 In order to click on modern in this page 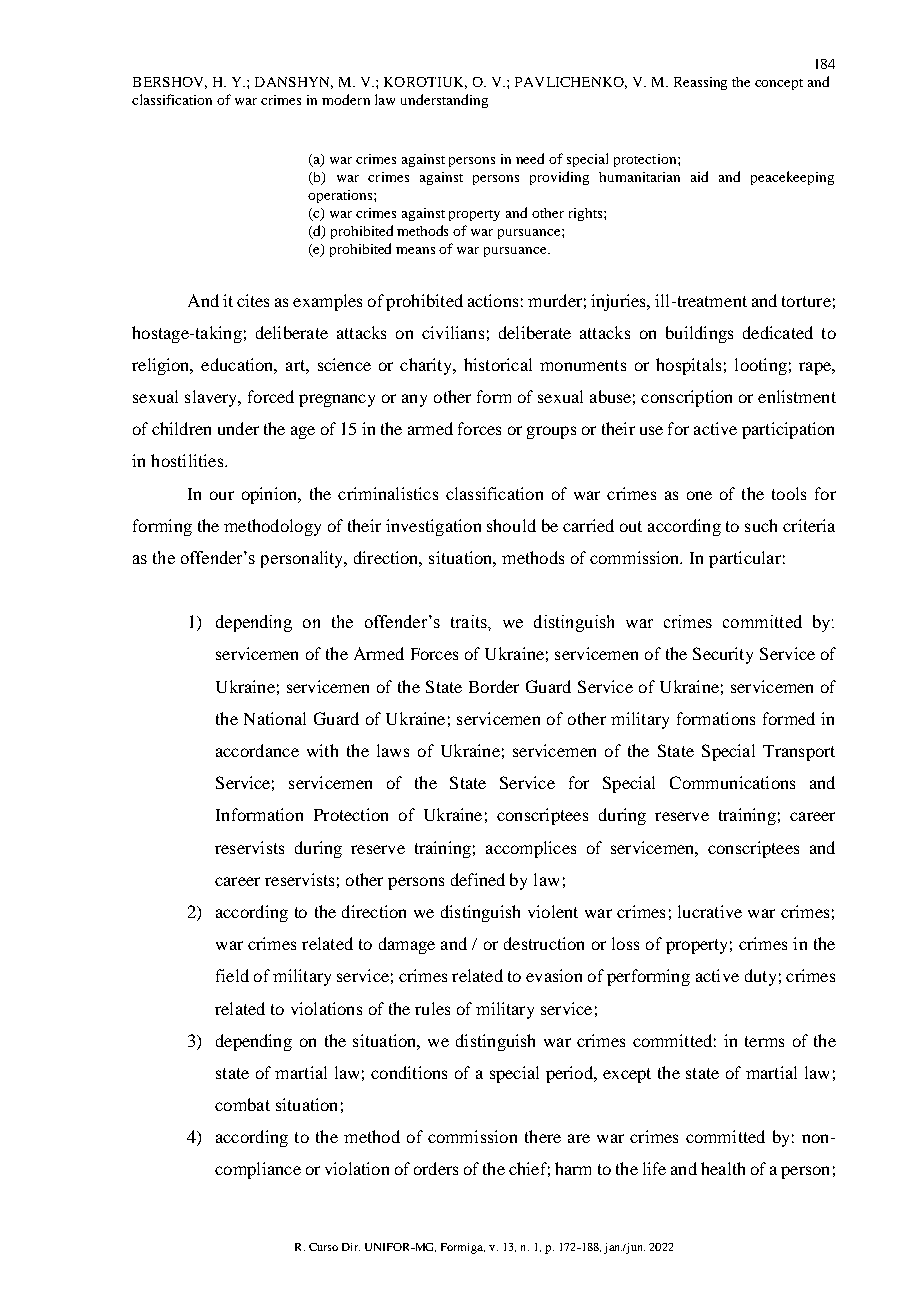, I will do `click(346, 99)`.
